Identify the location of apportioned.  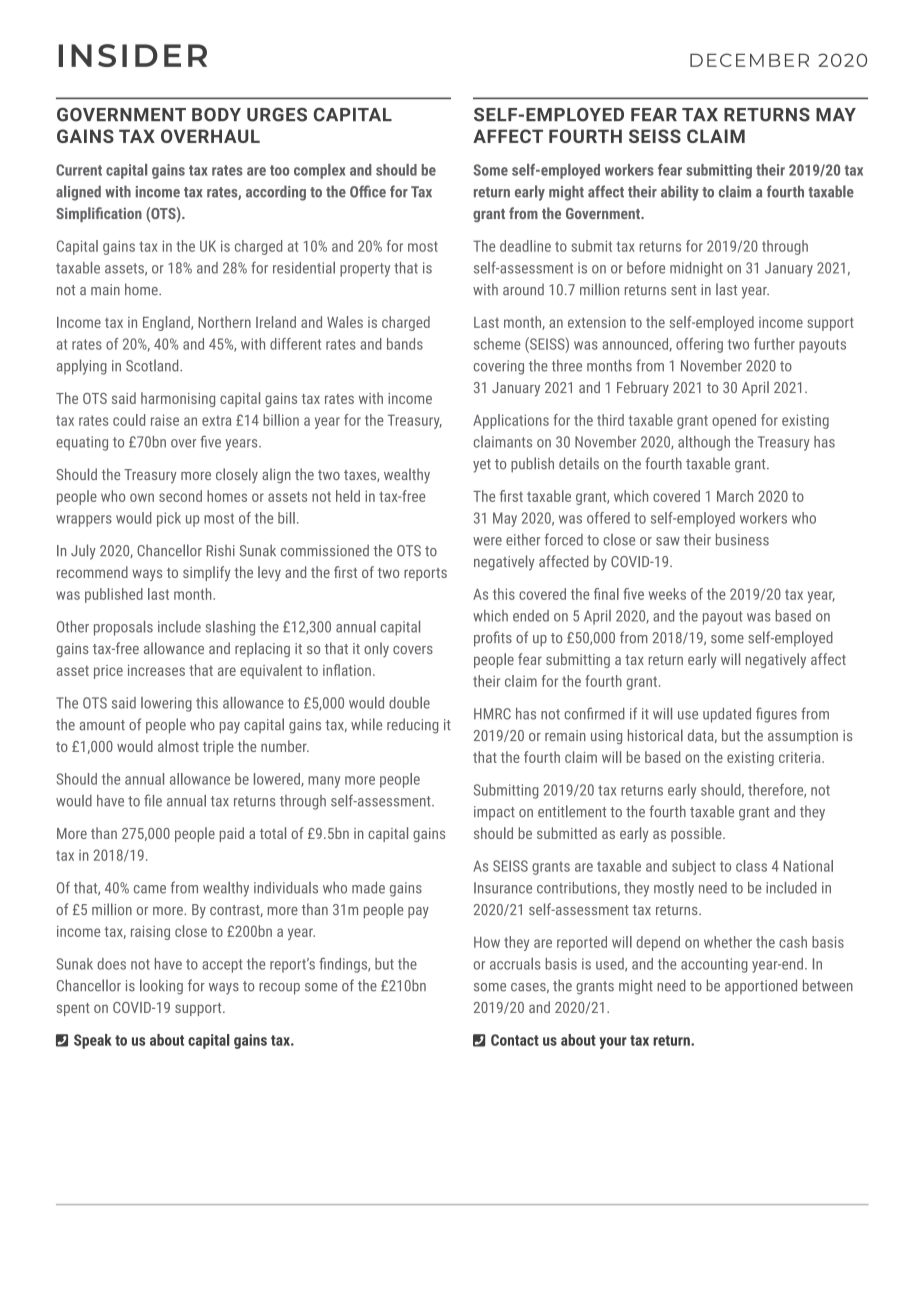
(761, 987).
